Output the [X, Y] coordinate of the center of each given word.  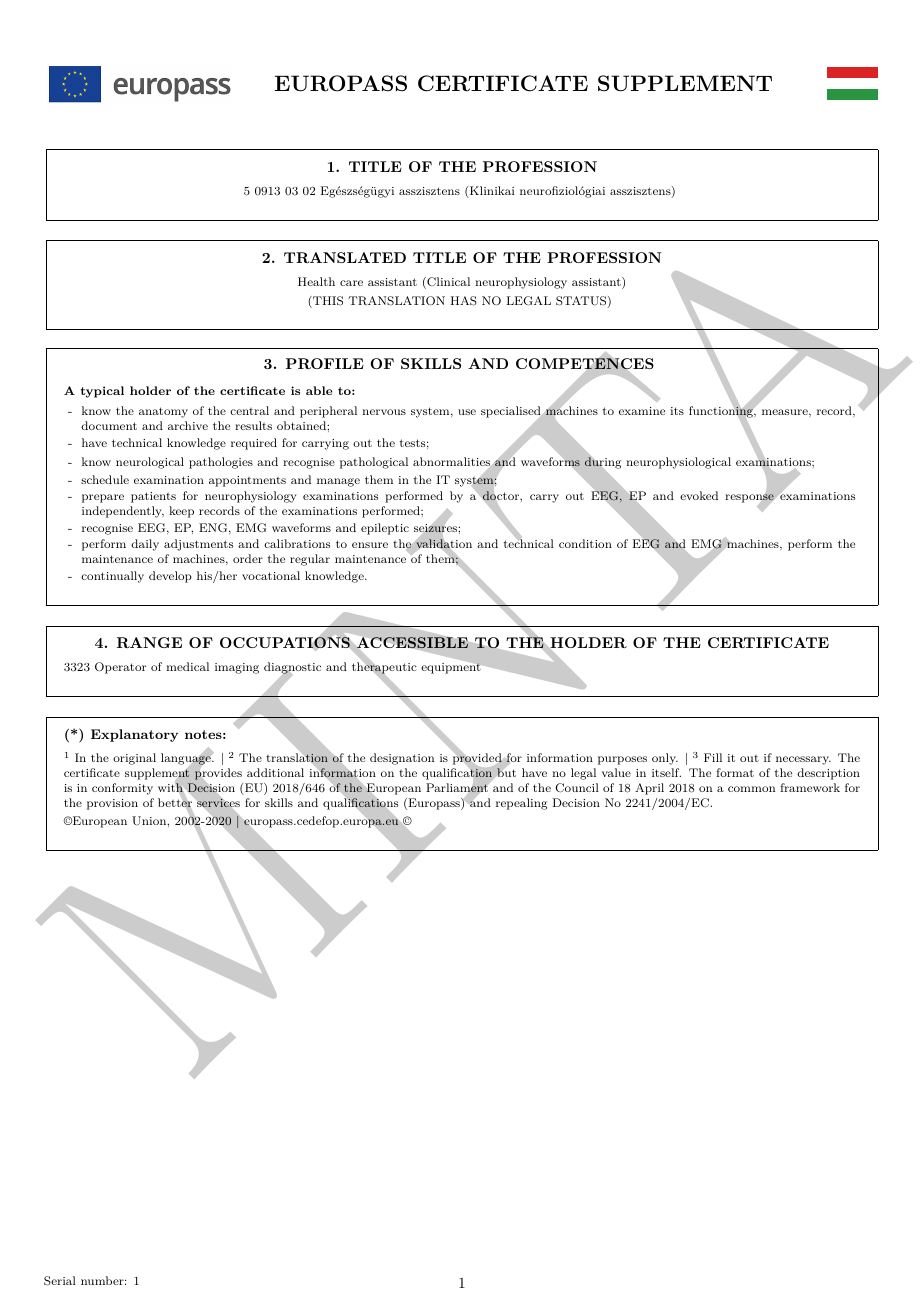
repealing [521, 804]
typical [102, 392]
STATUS [581, 301]
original [134, 759]
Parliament [458, 788]
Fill [713, 757]
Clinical [447, 283]
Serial [60, 1281]
